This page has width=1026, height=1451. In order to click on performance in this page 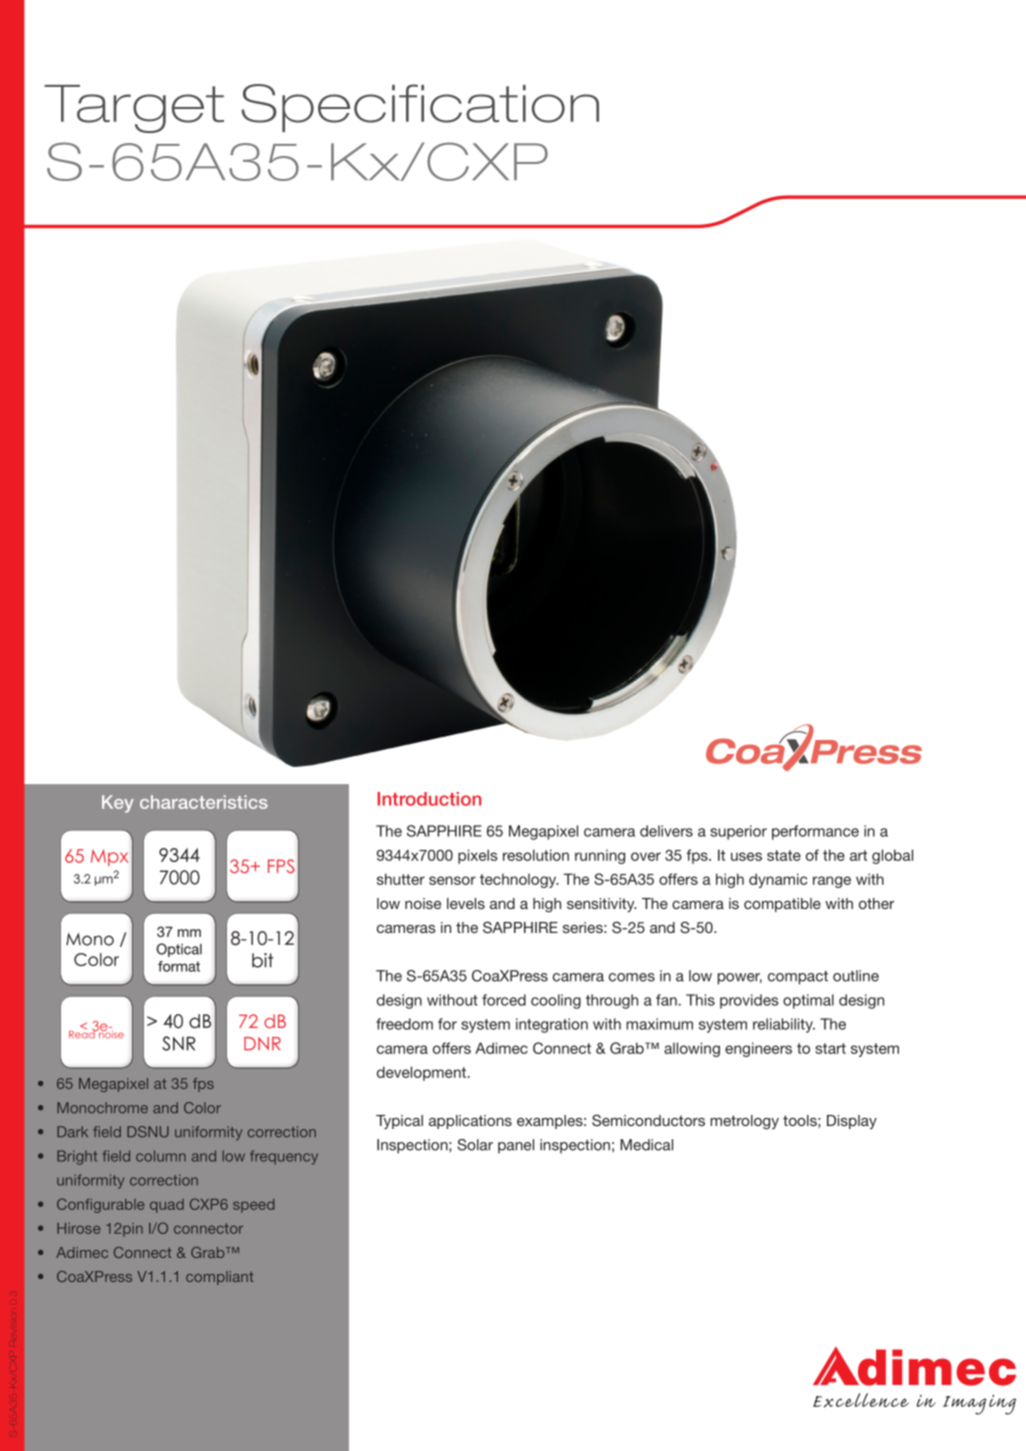, I will do `click(815, 832)`.
